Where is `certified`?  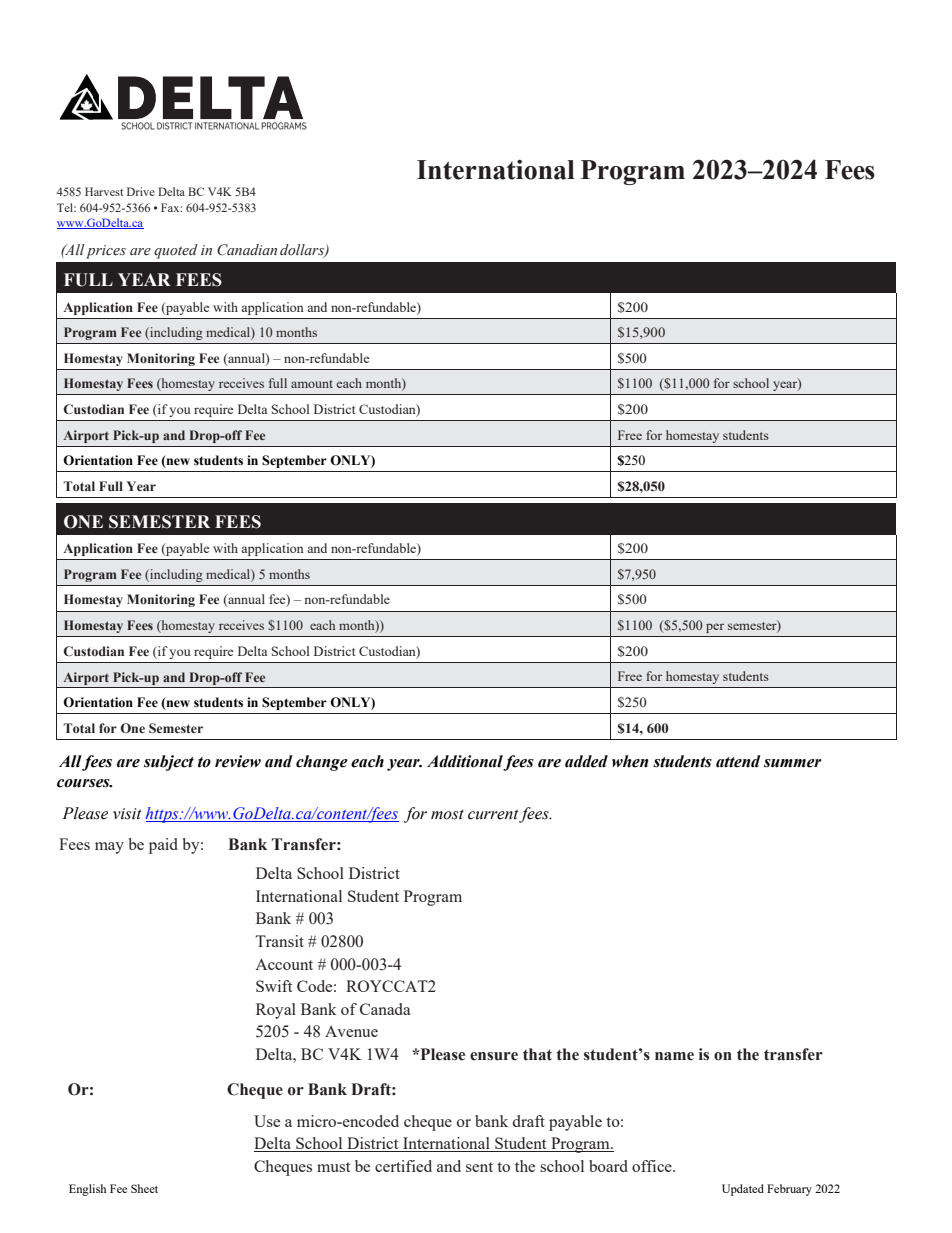
certified is located at coordinates (403, 1166).
